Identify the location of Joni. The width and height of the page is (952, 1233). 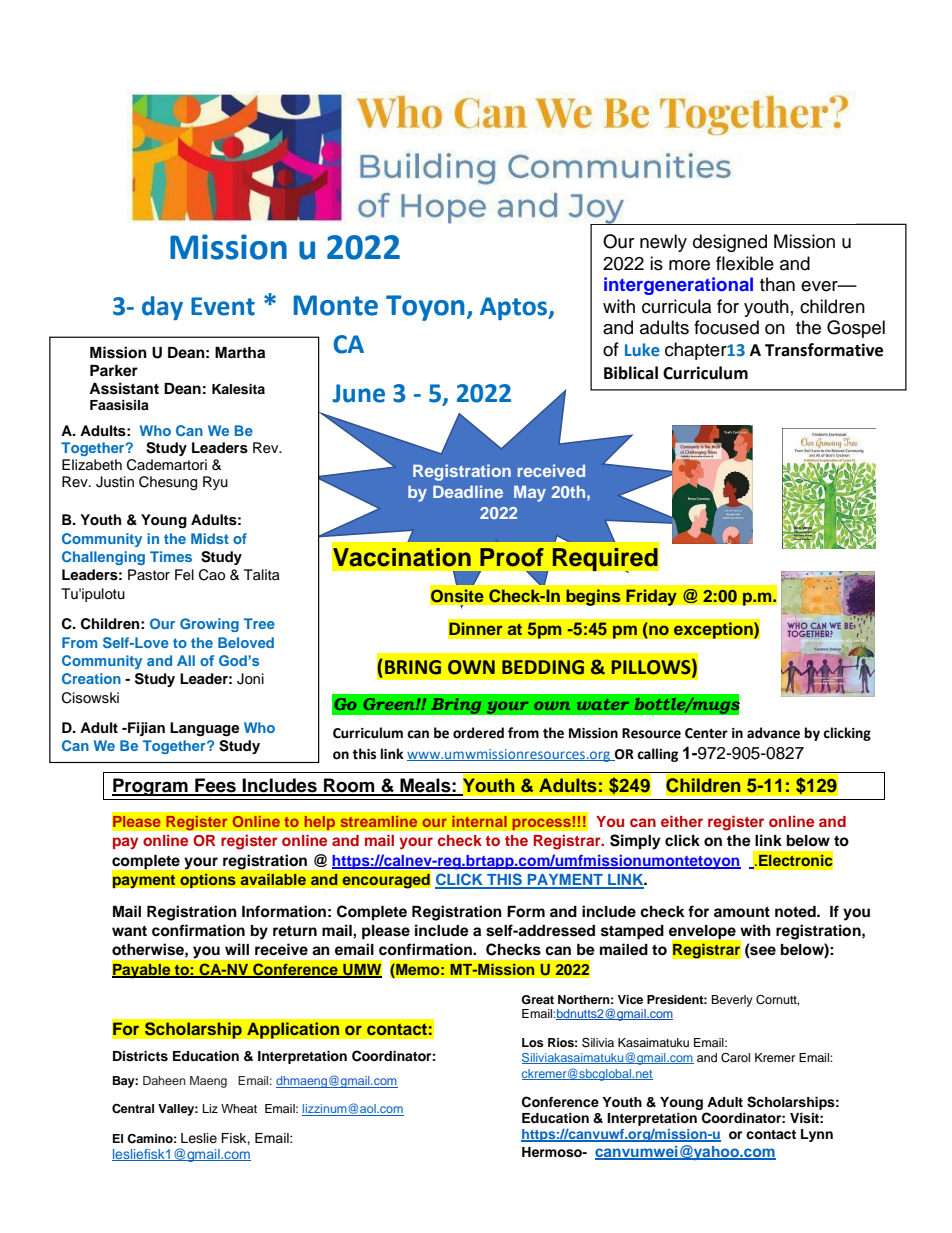
(250, 679).
